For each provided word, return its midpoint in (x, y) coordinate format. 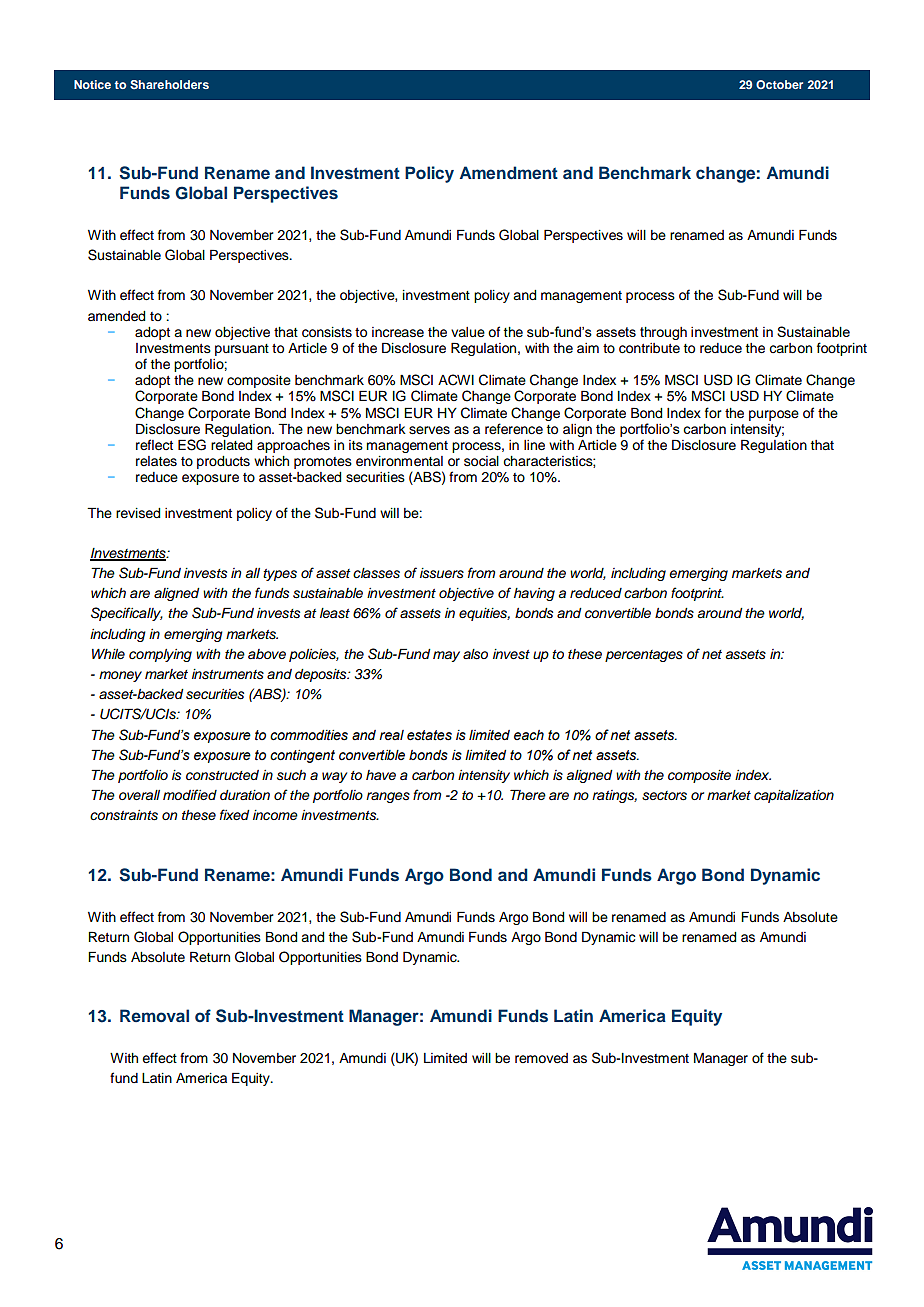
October (779, 84)
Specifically (127, 614)
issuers (442, 573)
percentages (644, 656)
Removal (154, 1015)
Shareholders (169, 84)
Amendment (509, 172)
